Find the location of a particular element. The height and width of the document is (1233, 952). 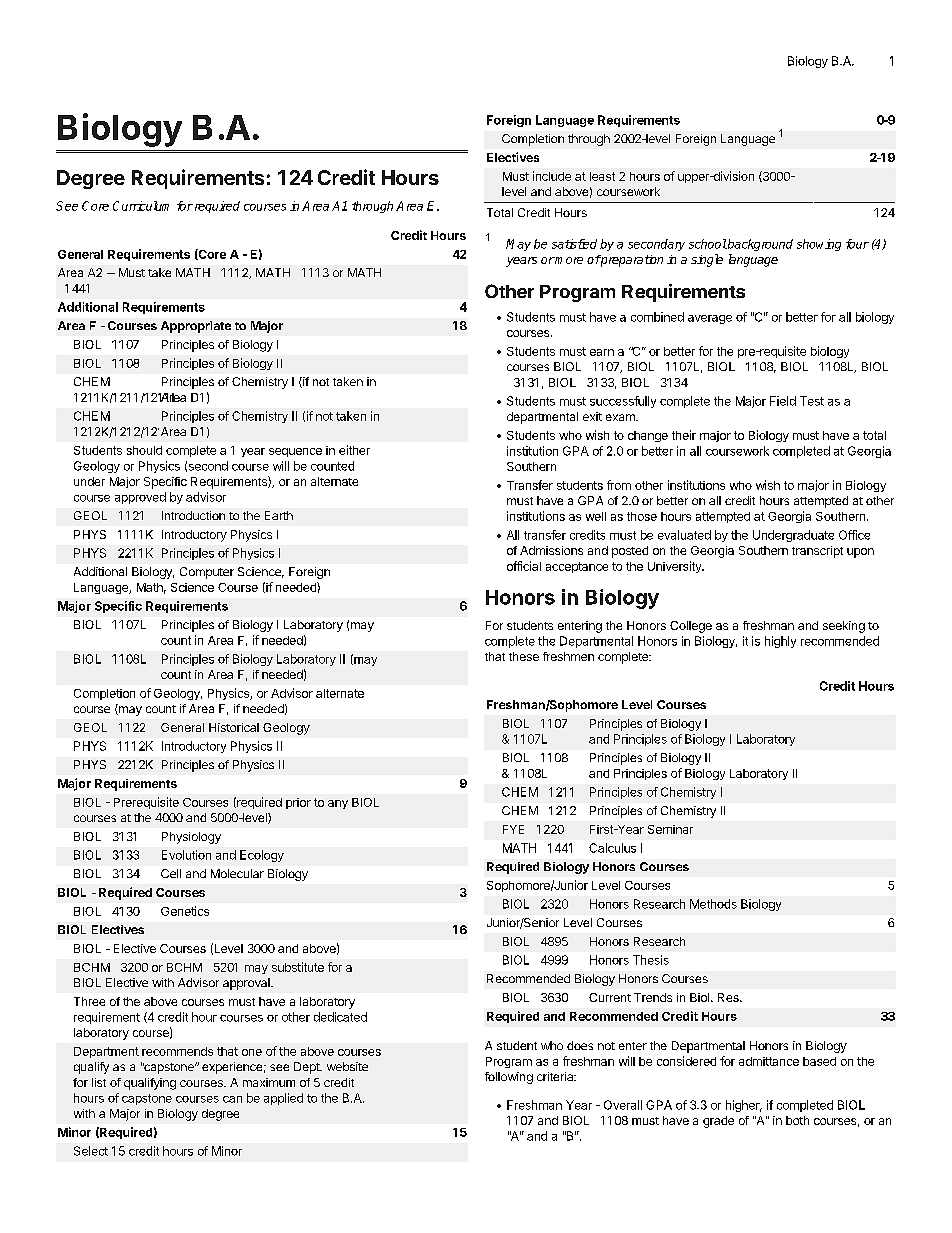

Appropriate is located at coordinates (196, 327).
